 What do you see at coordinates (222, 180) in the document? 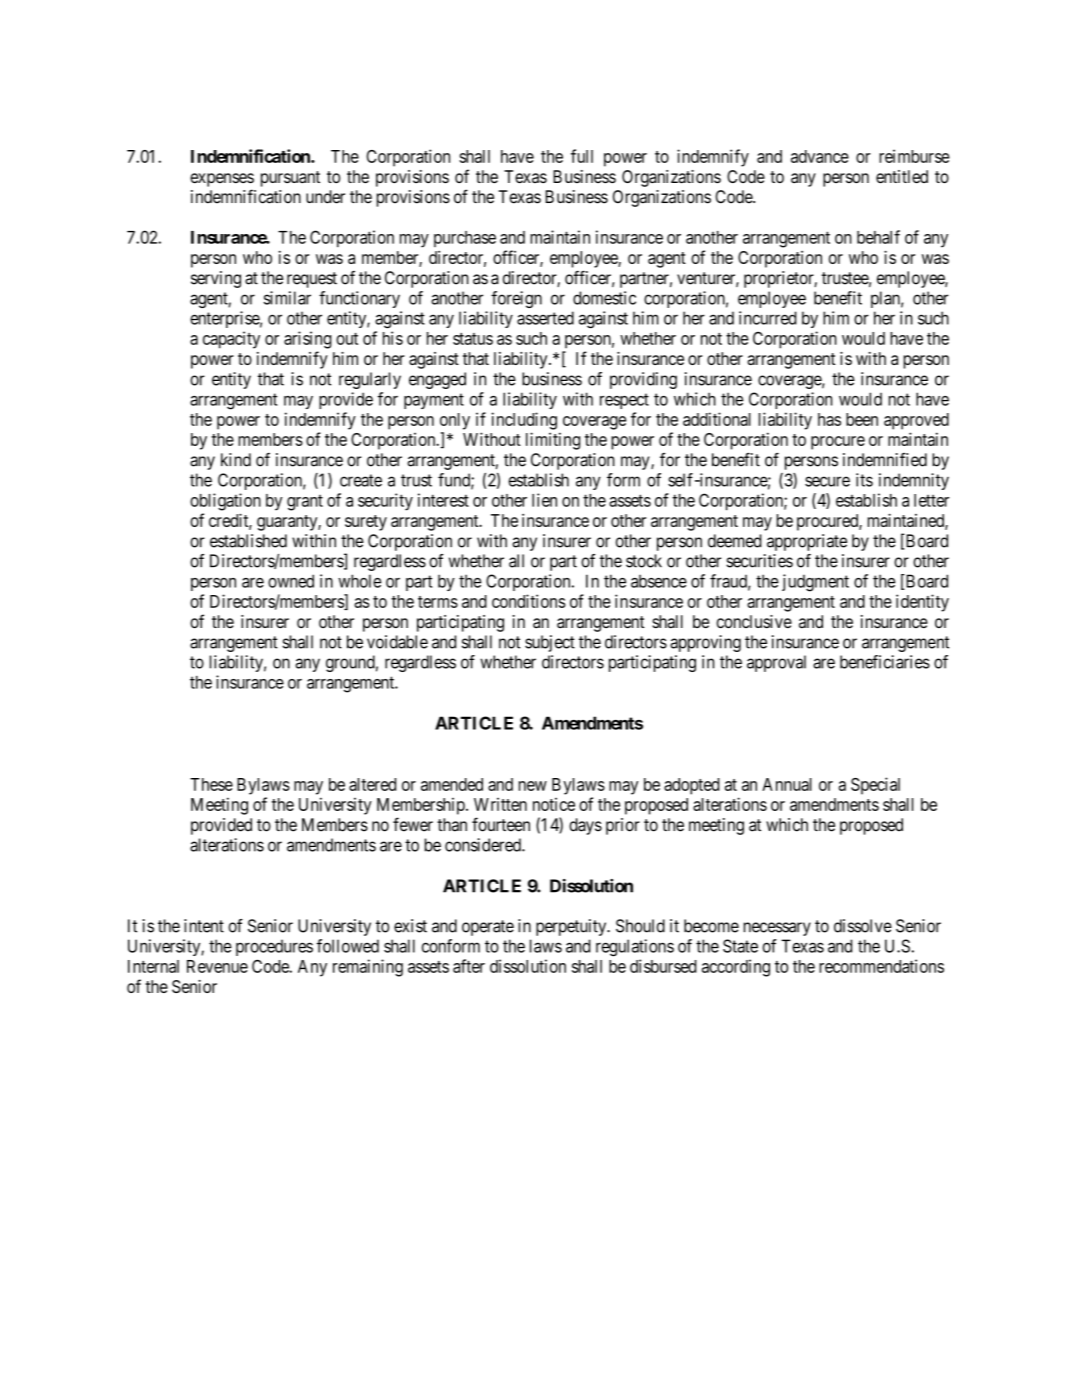
I see `expenses` at bounding box center [222, 180].
